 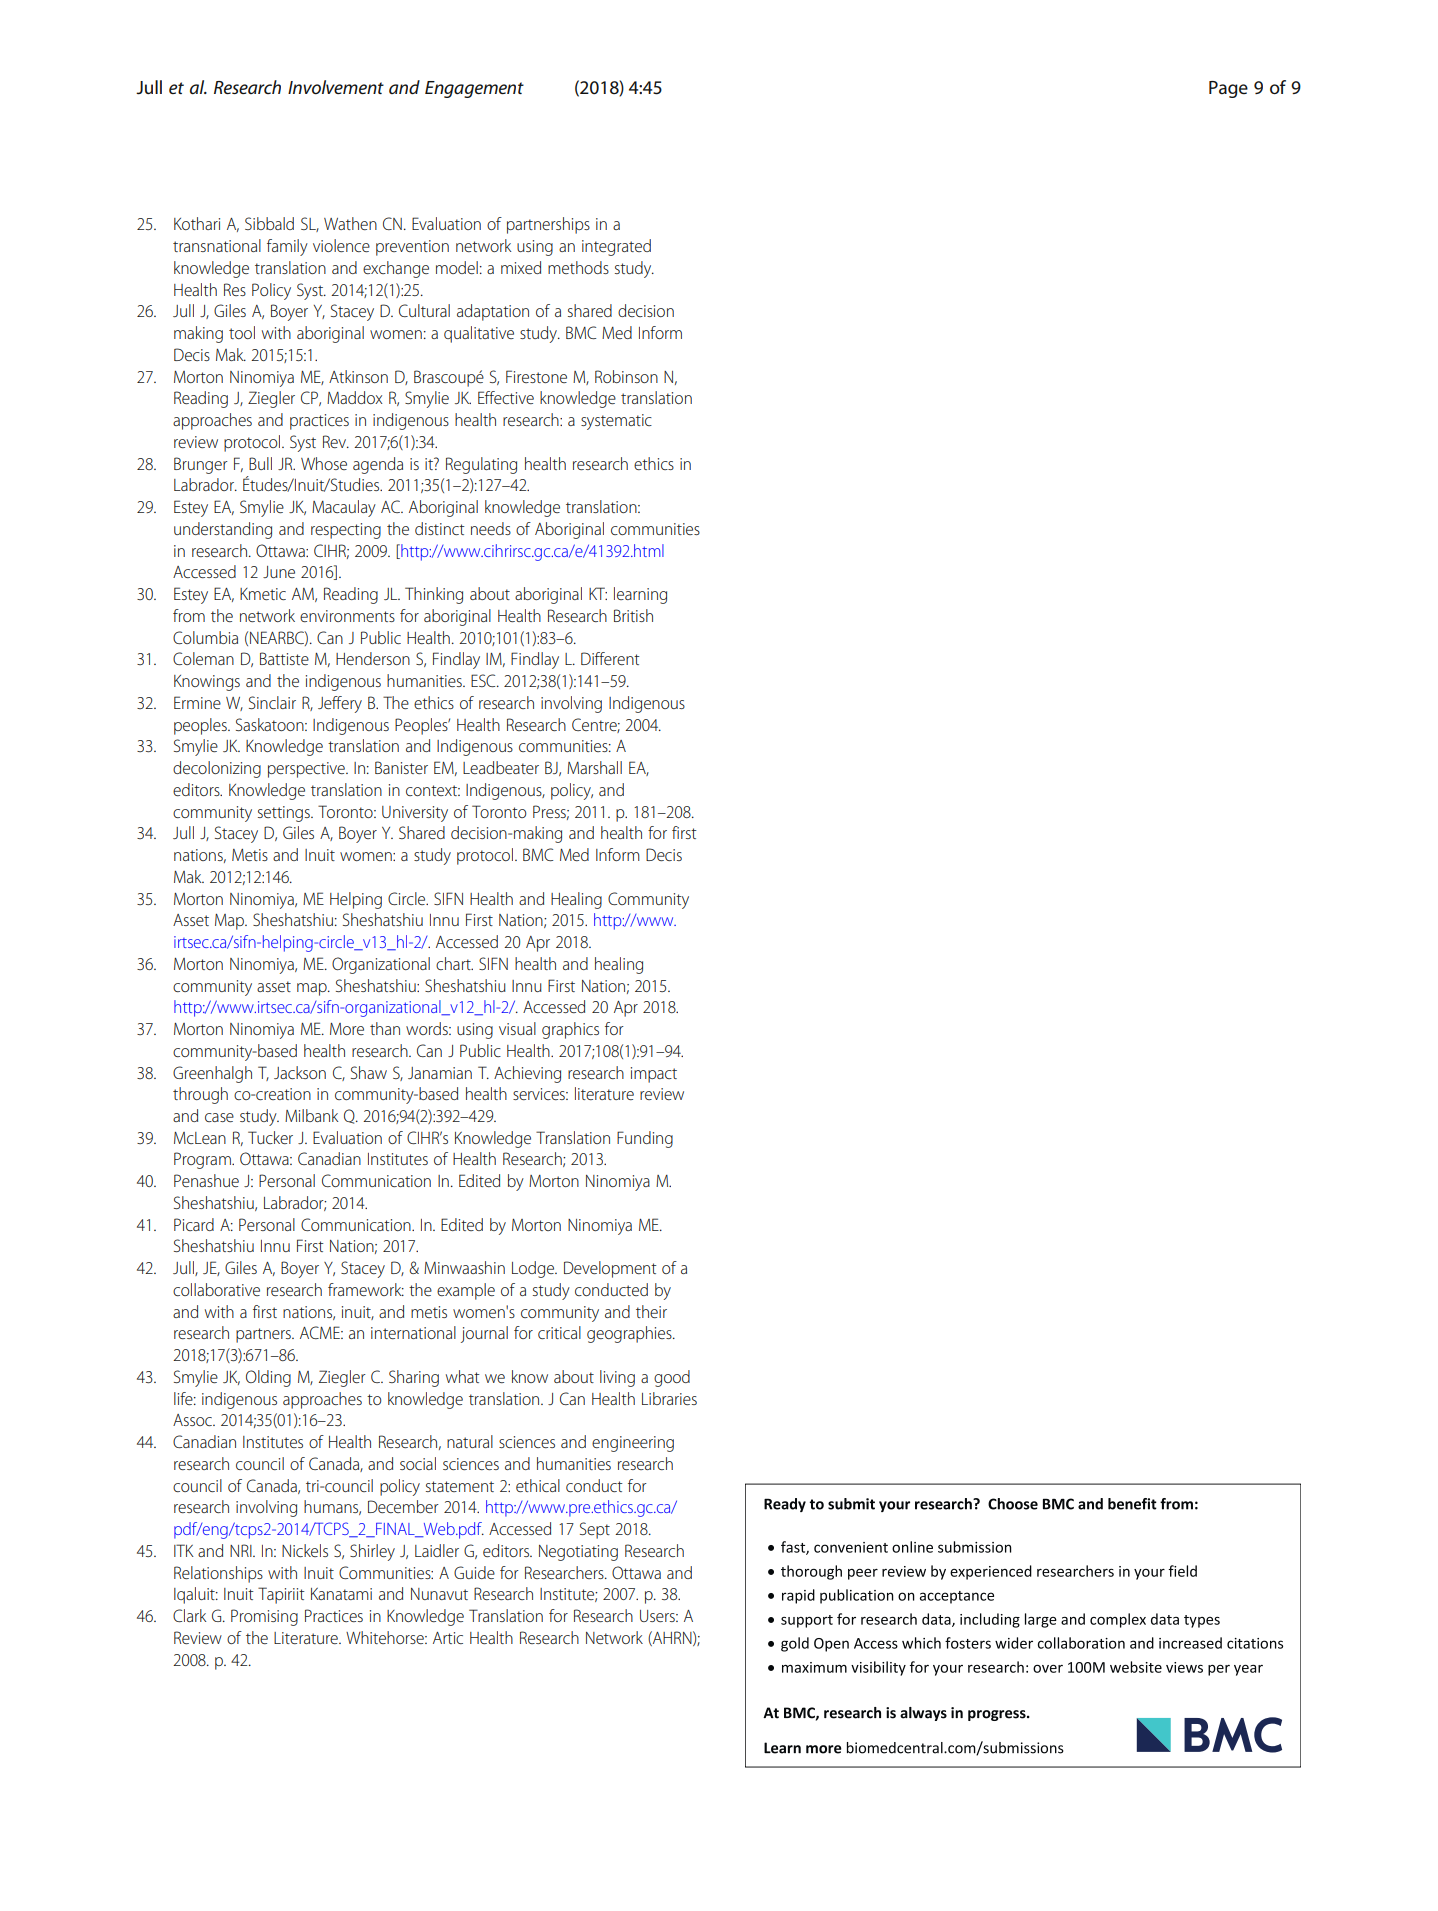 I want to click on Involvement, so click(x=336, y=87).
